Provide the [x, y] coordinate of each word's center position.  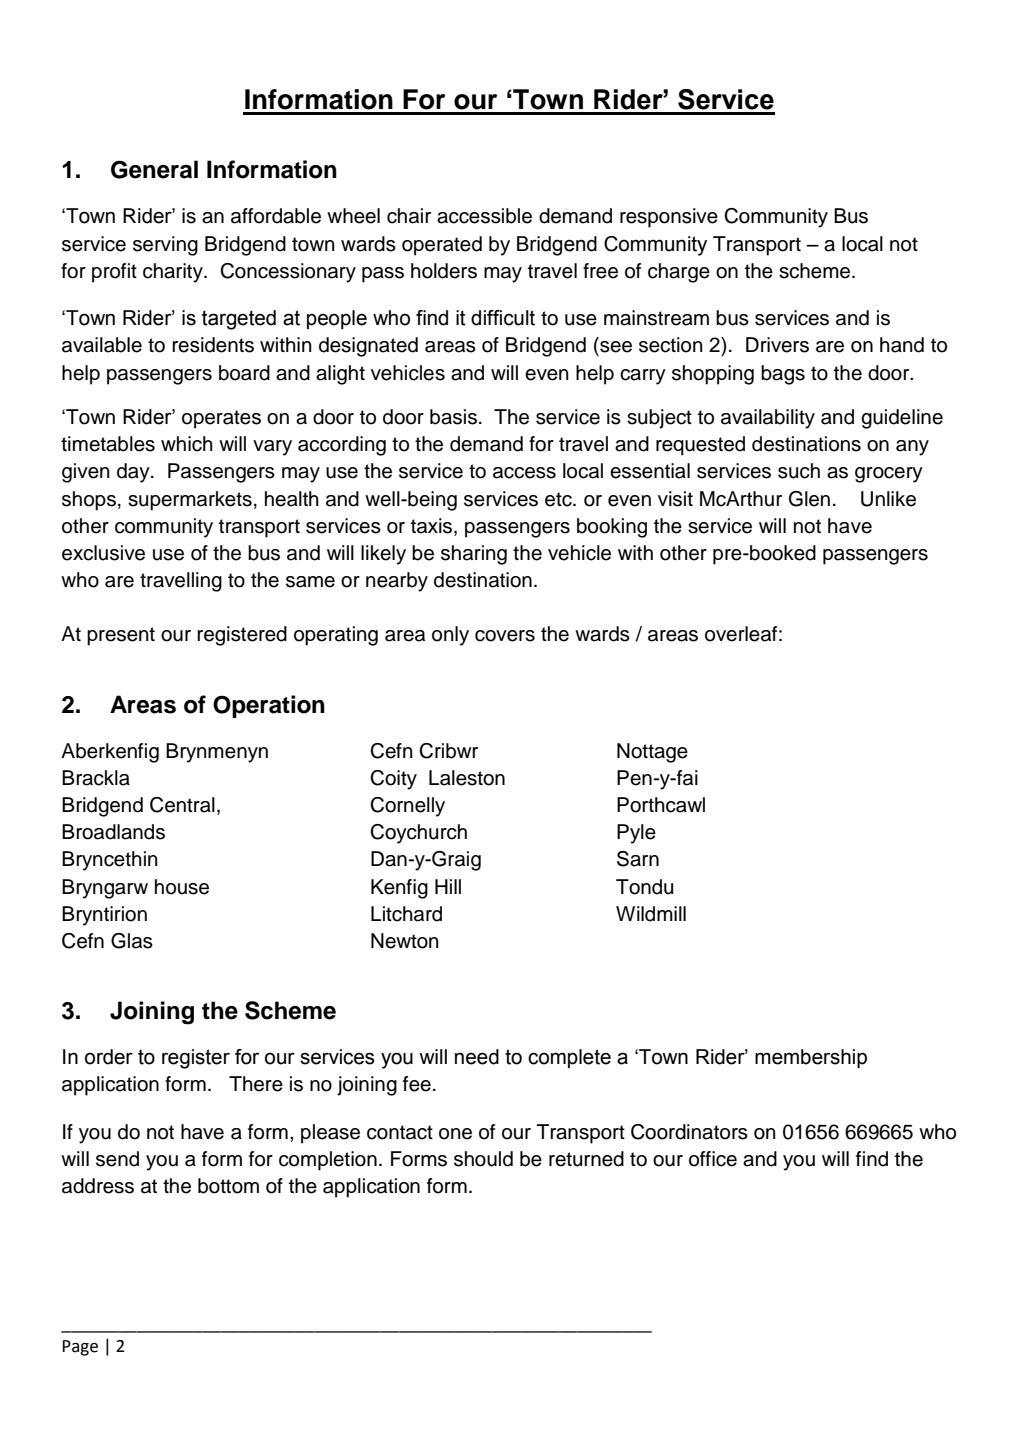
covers [505, 636]
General [154, 169]
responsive [669, 218]
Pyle [636, 834]
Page [80, 1348]
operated [442, 246]
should [483, 1159]
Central [182, 805]
